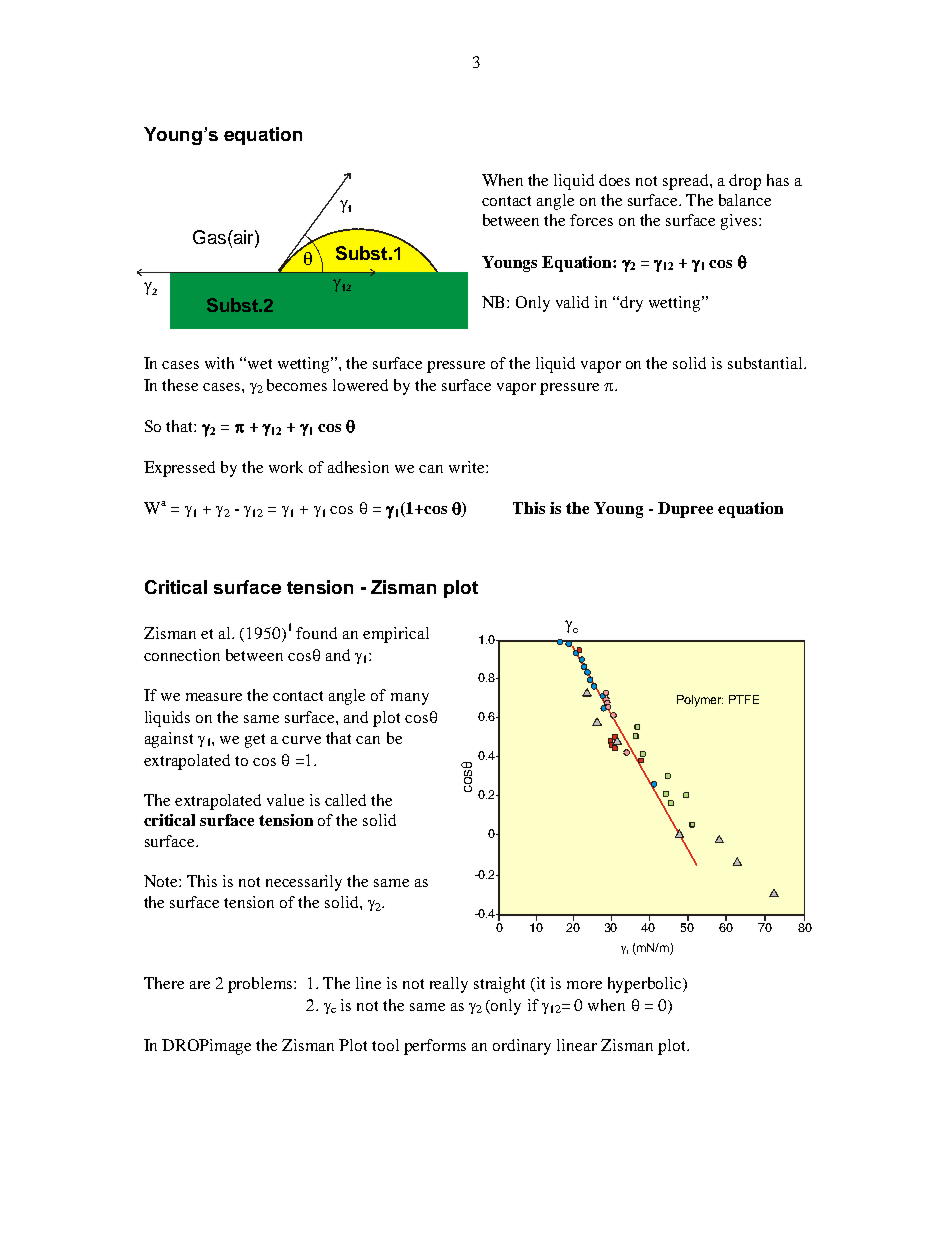 This image has width=952, height=1233. What do you see at coordinates (286, 467) in the image?
I see `work` at bounding box center [286, 467].
